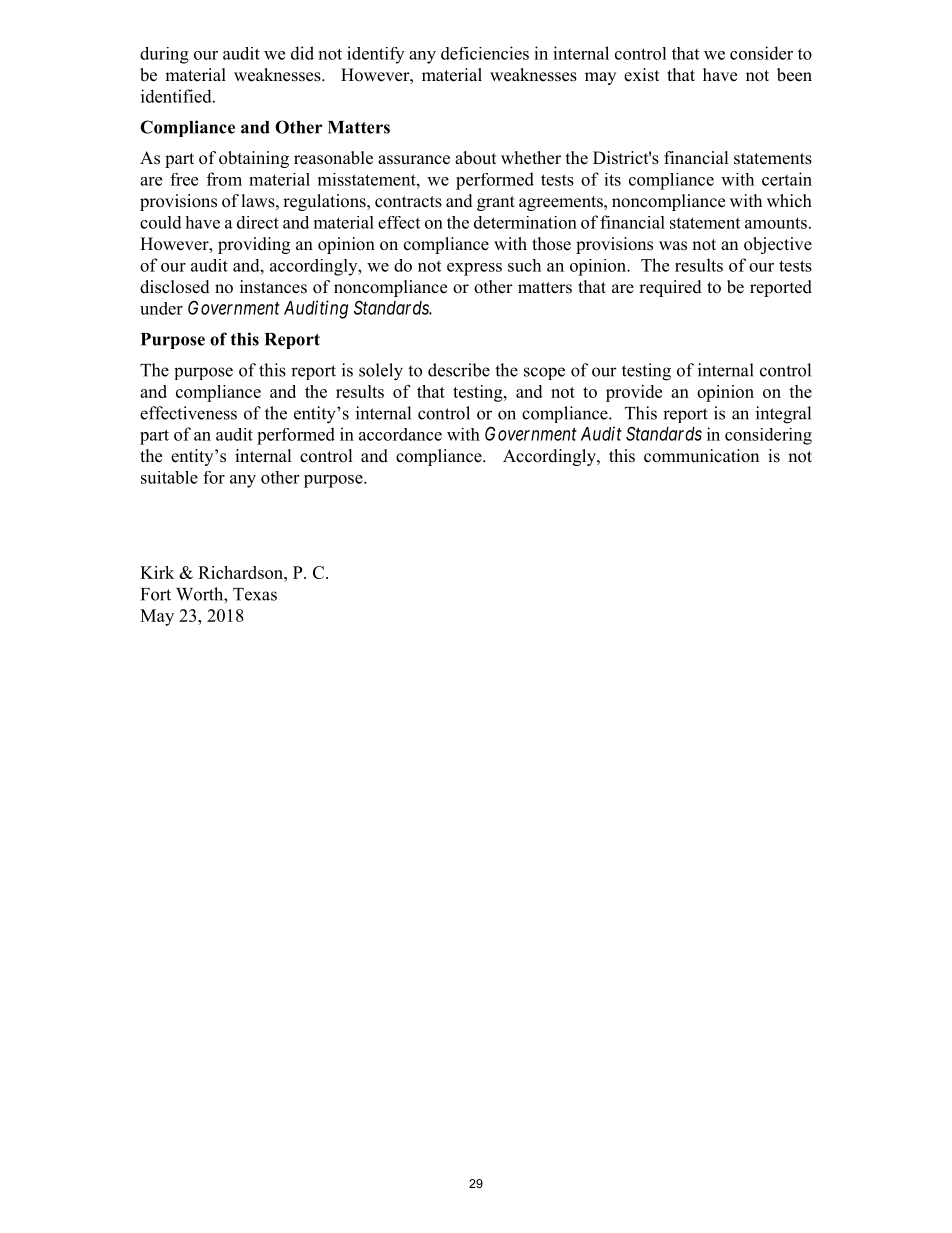 This screenshot has width=952, height=1233. Describe the element at coordinates (670, 288) in the screenshot. I see `required` at that location.
